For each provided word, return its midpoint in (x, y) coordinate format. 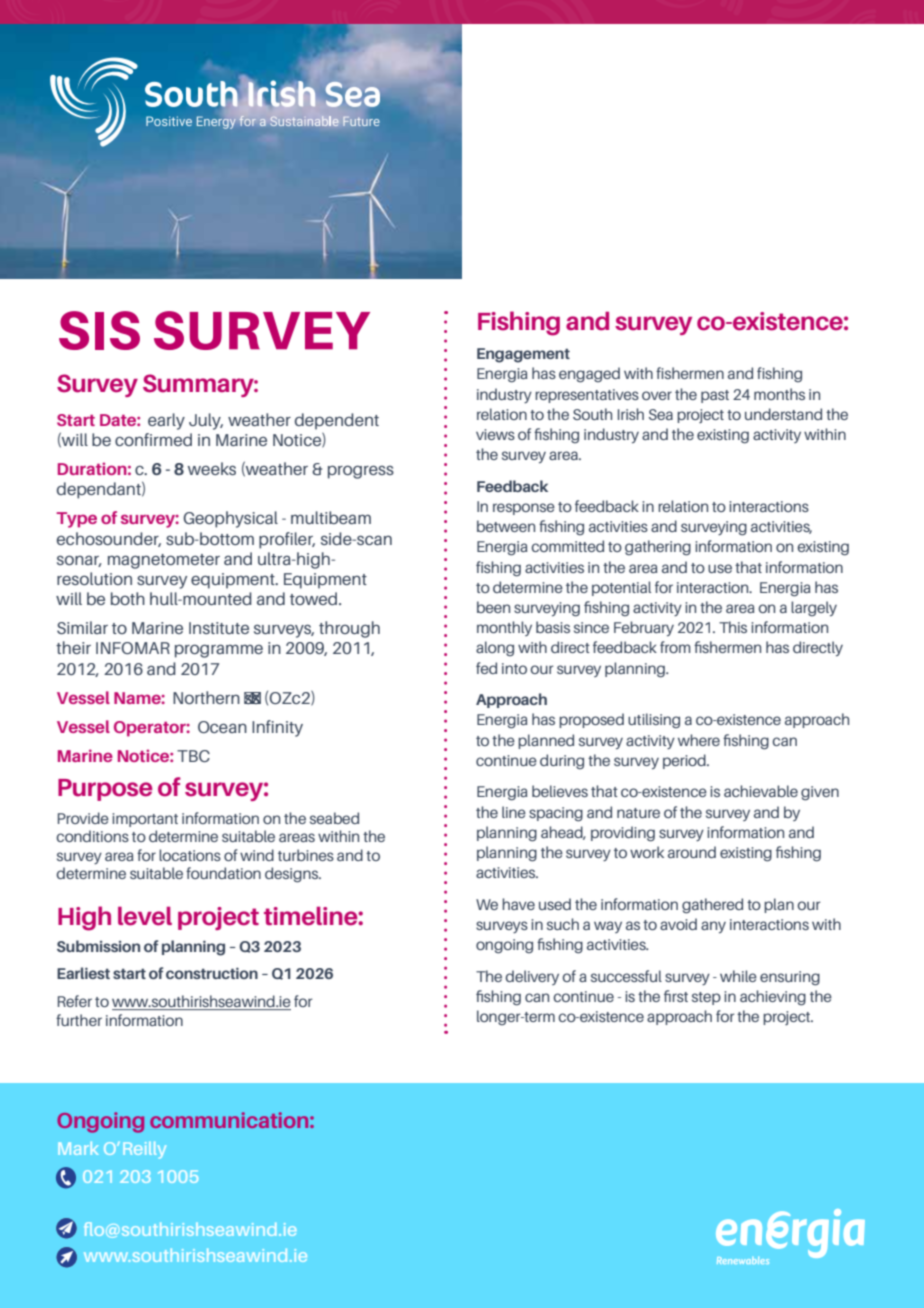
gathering (658, 548)
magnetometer (164, 561)
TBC (193, 756)
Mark (78, 1148)
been (493, 607)
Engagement (523, 355)
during (562, 762)
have (518, 904)
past (715, 396)
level (145, 916)
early (166, 421)
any (713, 927)
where (699, 740)
